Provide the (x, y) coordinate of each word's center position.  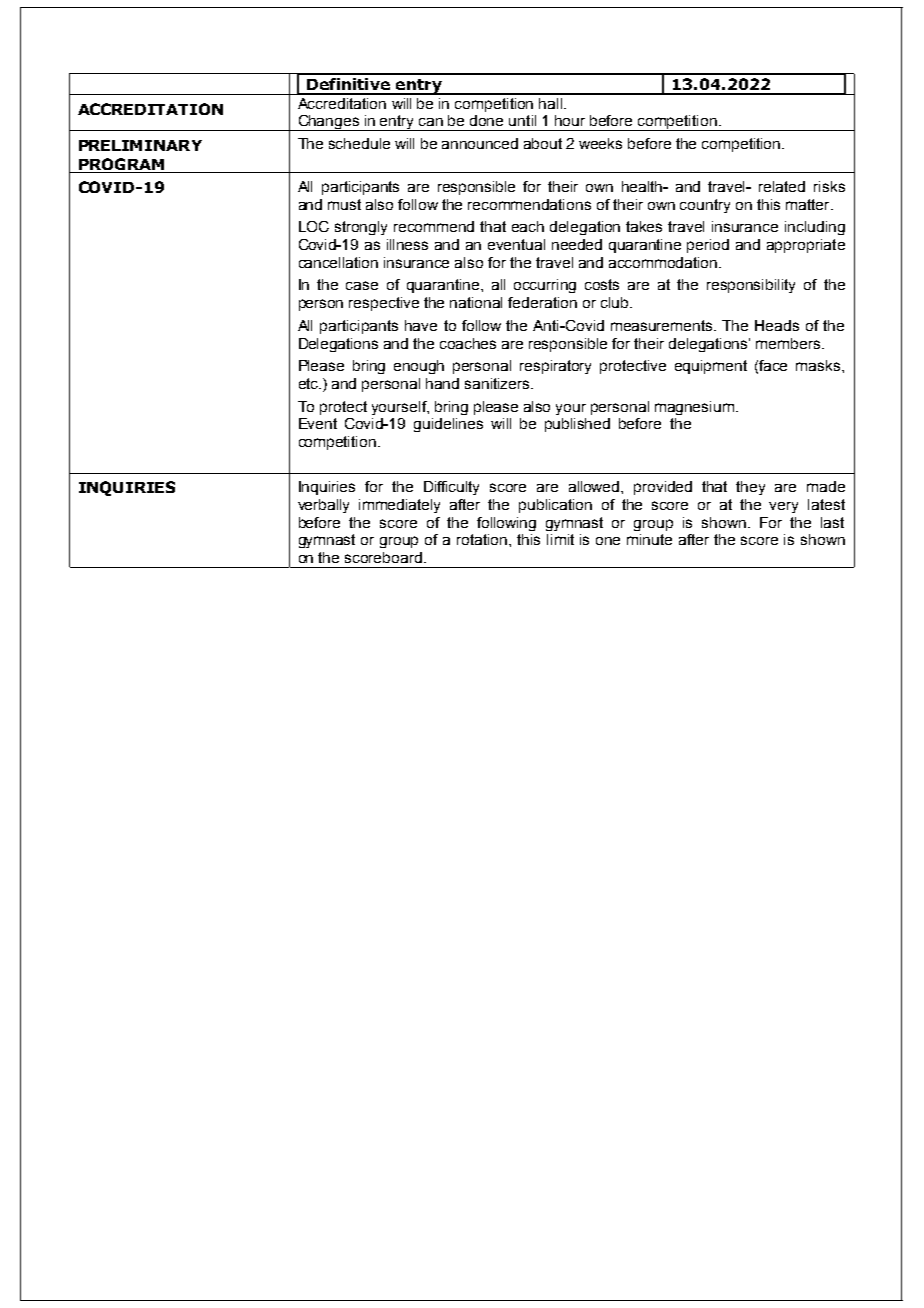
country (705, 206)
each (528, 226)
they (750, 488)
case (362, 285)
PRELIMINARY (140, 145)
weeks (600, 143)
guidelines (448, 425)
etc (310, 383)
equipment (711, 367)
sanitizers (498, 383)
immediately (399, 506)
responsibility (751, 286)
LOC (314, 226)
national (476, 302)
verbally (323, 506)
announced (480, 143)
